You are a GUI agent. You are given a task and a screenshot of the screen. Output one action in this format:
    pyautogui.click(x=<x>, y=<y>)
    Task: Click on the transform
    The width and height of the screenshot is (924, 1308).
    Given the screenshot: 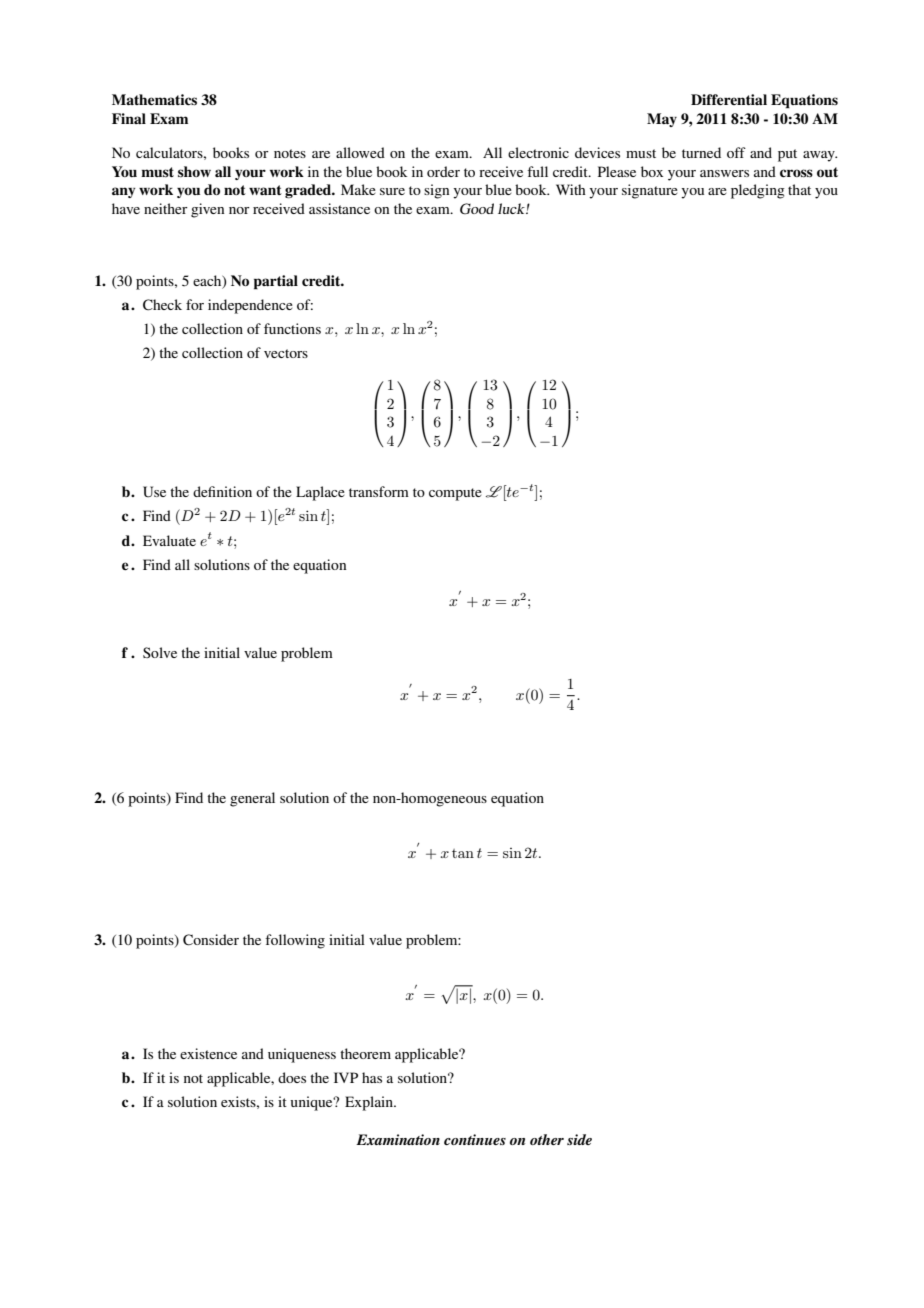 What is the action you would take?
    pyautogui.click(x=379, y=491)
